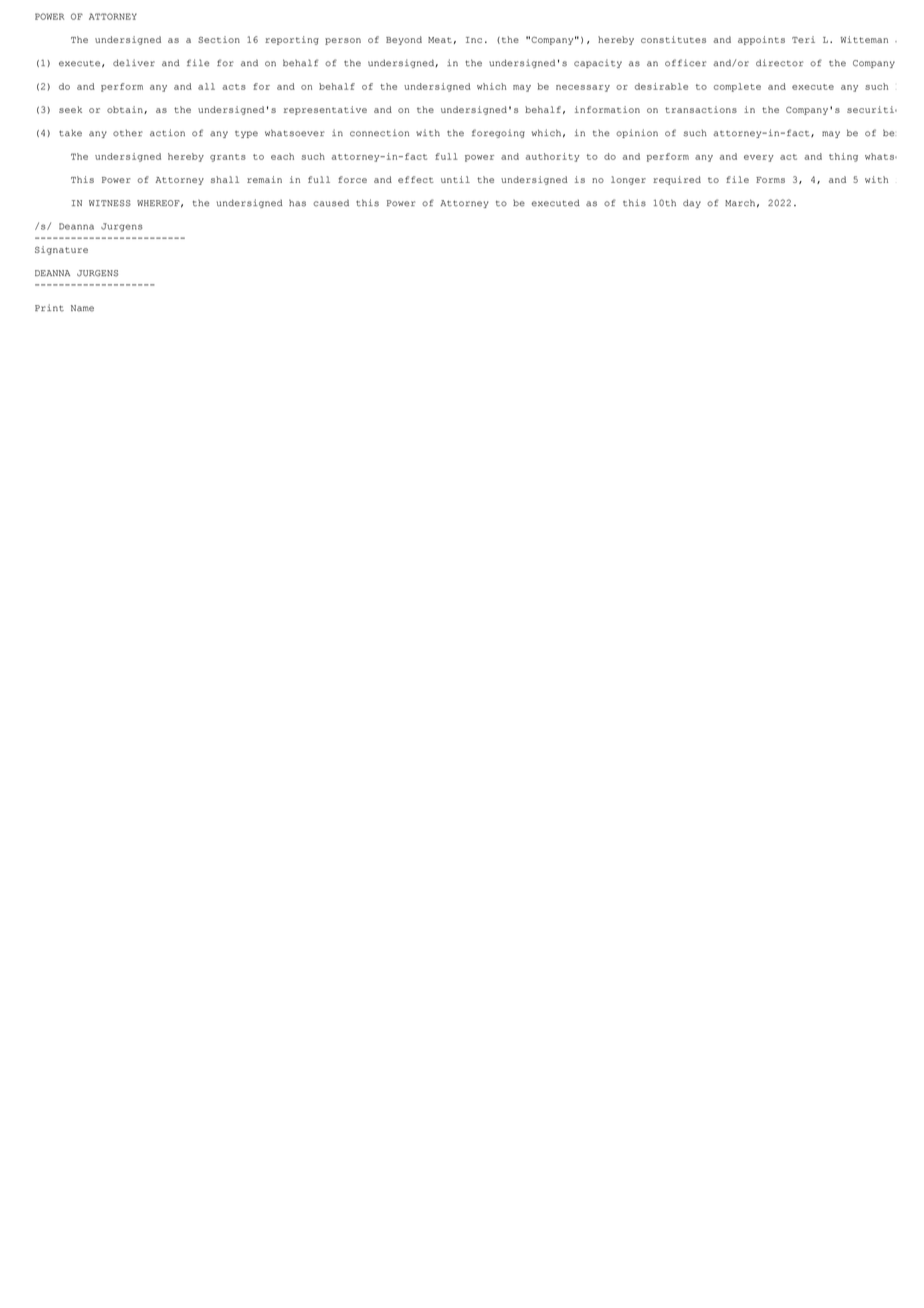 Image resolution: width=924 pixels, height=1308 pixels. What do you see at coordinates (49, 308) in the screenshot?
I see `Print` at bounding box center [49, 308].
